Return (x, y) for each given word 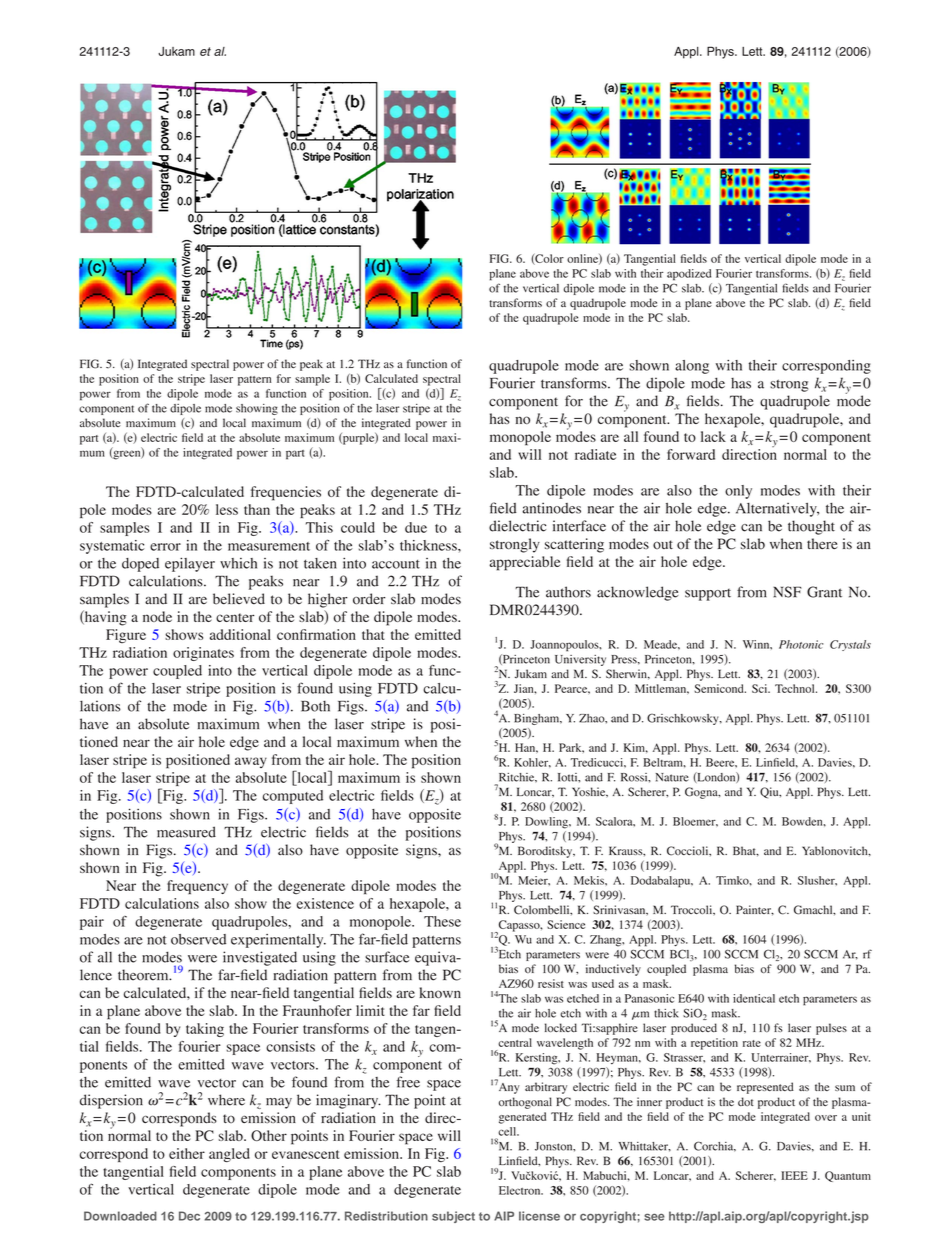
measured (186, 832)
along (692, 367)
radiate (595, 454)
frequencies (286, 493)
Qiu (770, 793)
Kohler (532, 763)
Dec (189, 1216)
